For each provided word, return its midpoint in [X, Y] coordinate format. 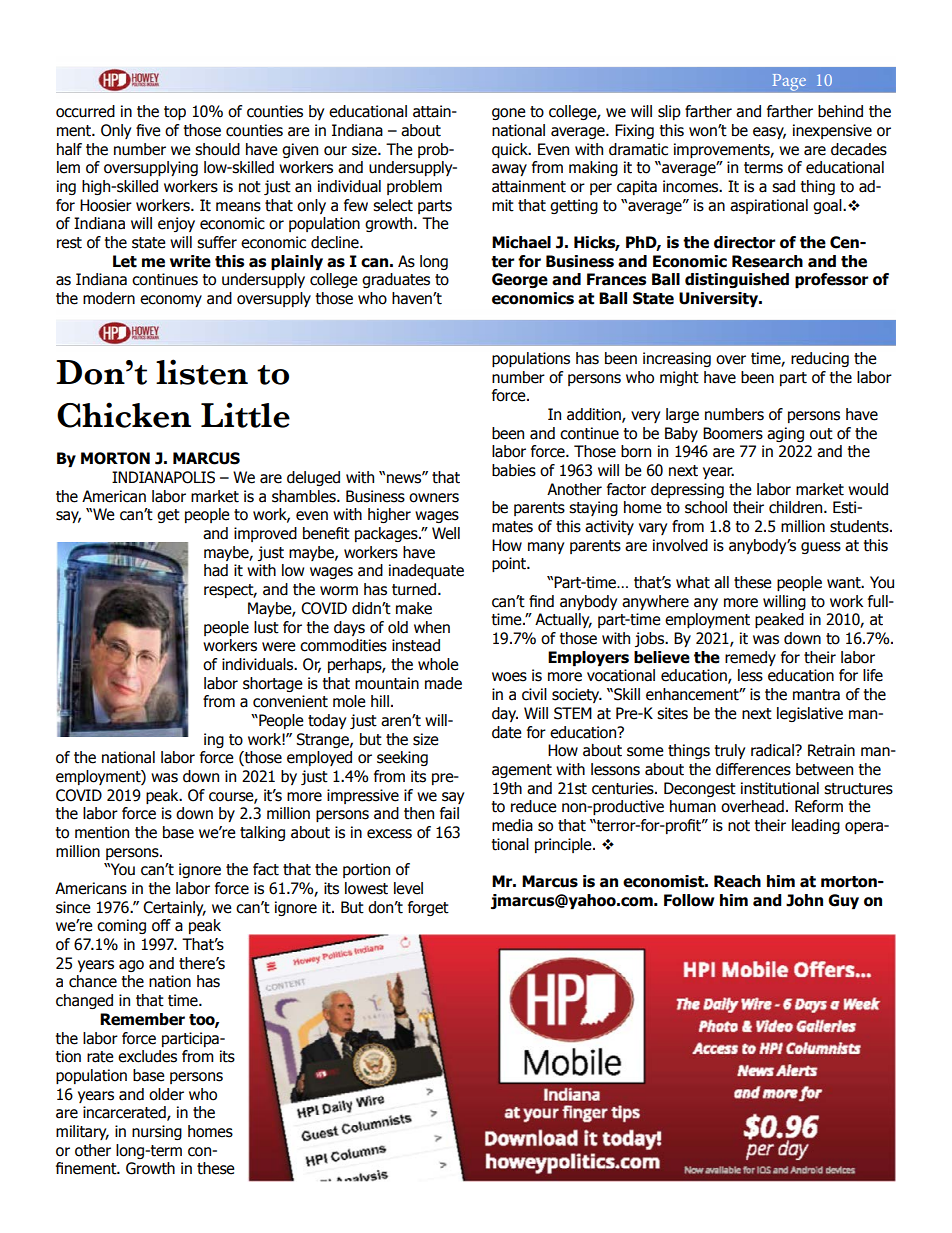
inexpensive [832, 131]
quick [511, 150]
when [432, 627]
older [166, 1094]
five [148, 130]
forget [428, 908]
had [216, 570]
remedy [750, 658]
